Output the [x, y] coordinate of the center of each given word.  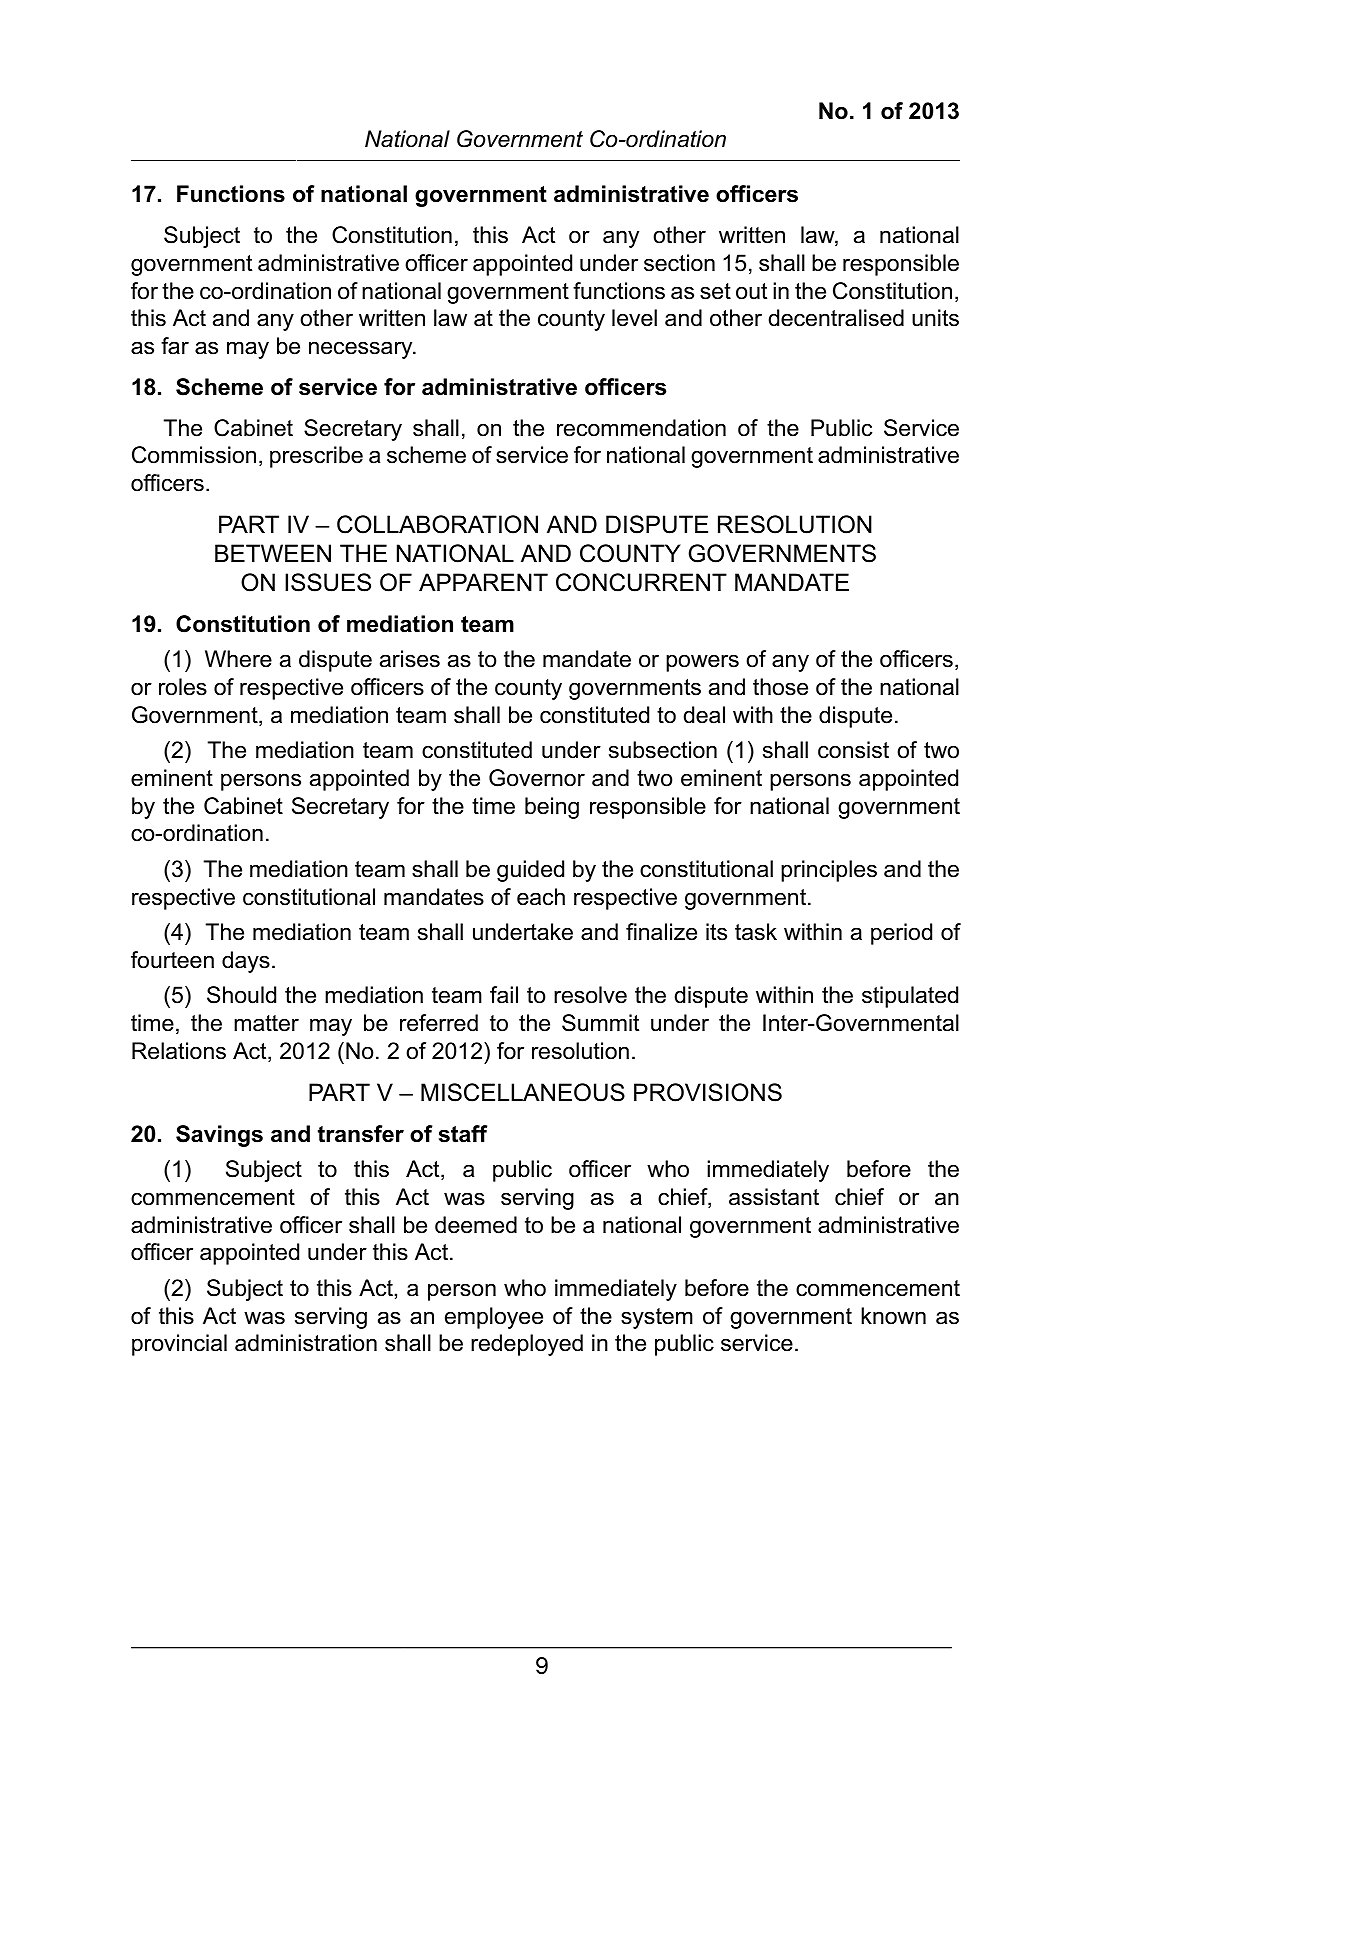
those [780, 687]
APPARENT [483, 582]
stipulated [910, 997]
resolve [590, 995]
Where [238, 659]
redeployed [527, 1345]
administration [306, 1343]
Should [241, 995]
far [175, 346]
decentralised [836, 318]
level [634, 318]
